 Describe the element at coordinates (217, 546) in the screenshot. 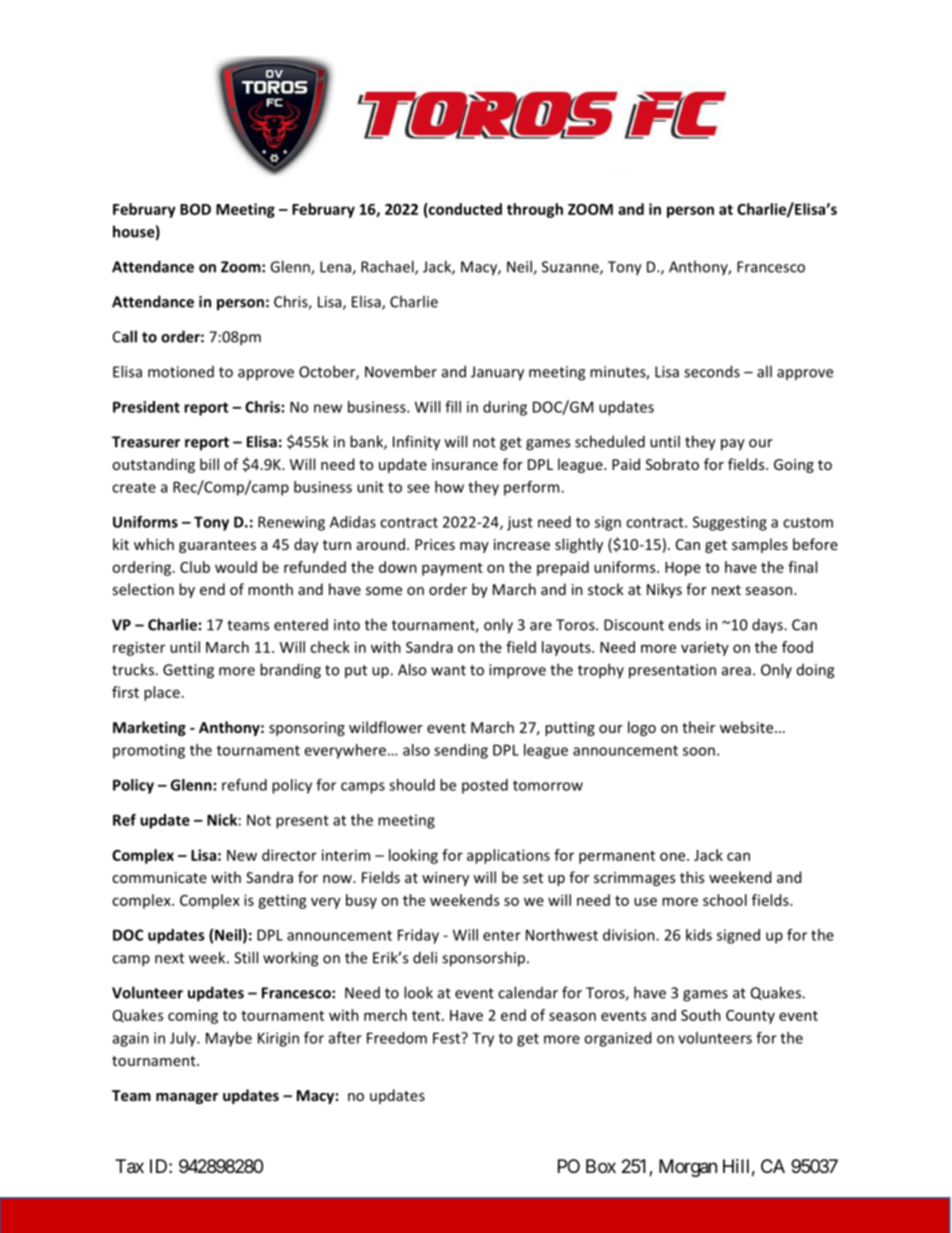

I see `guarantees` at that location.
